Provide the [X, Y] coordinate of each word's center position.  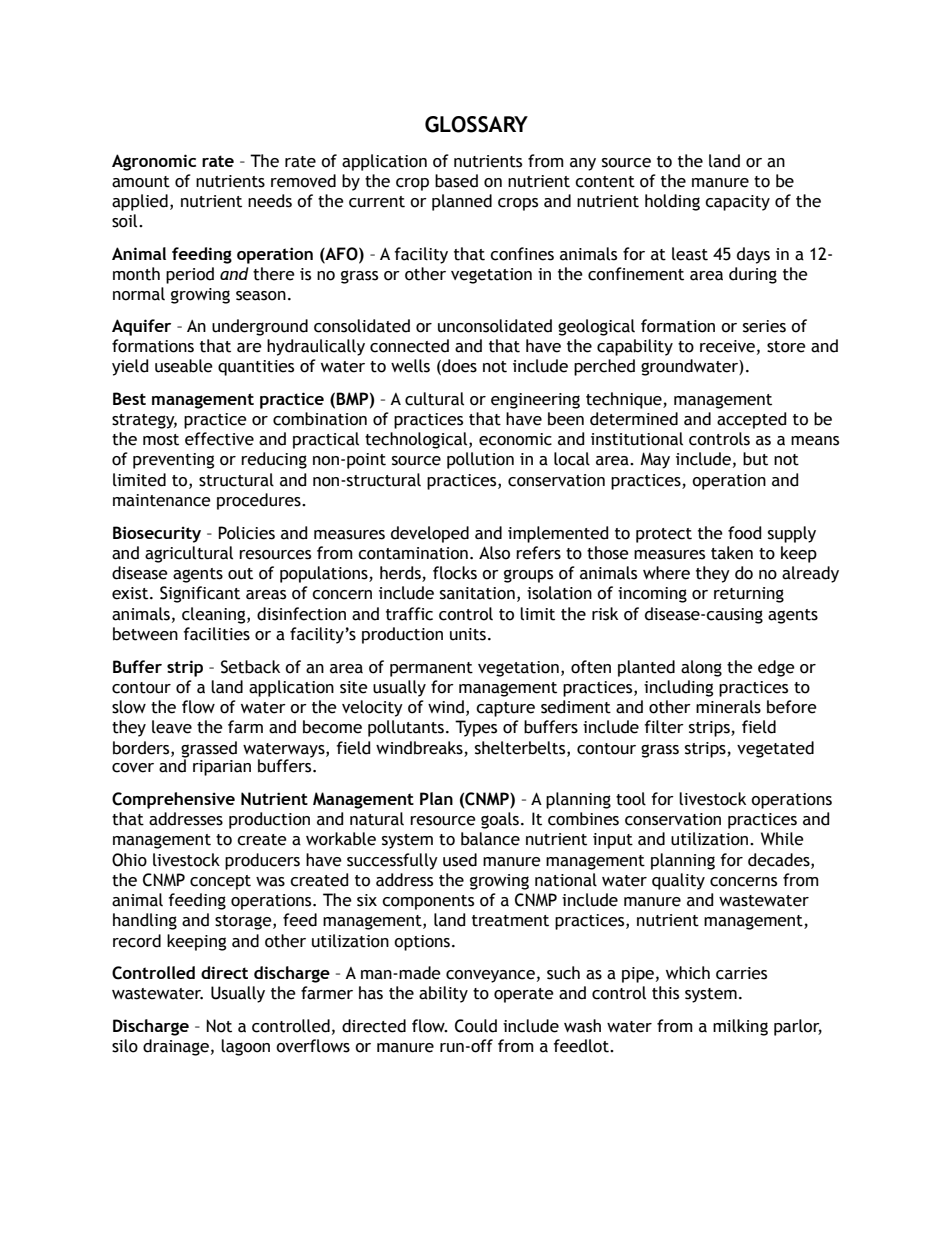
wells [410, 366]
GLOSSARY [476, 124]
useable [184, 366]
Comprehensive [173, 800]
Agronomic [154, 162]
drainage [176, 1047]
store [786, 347]
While [782, 839]
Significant [200, 594]
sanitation [477, 593]
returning [749, 595]
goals [500, 820]
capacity [737, 203]
